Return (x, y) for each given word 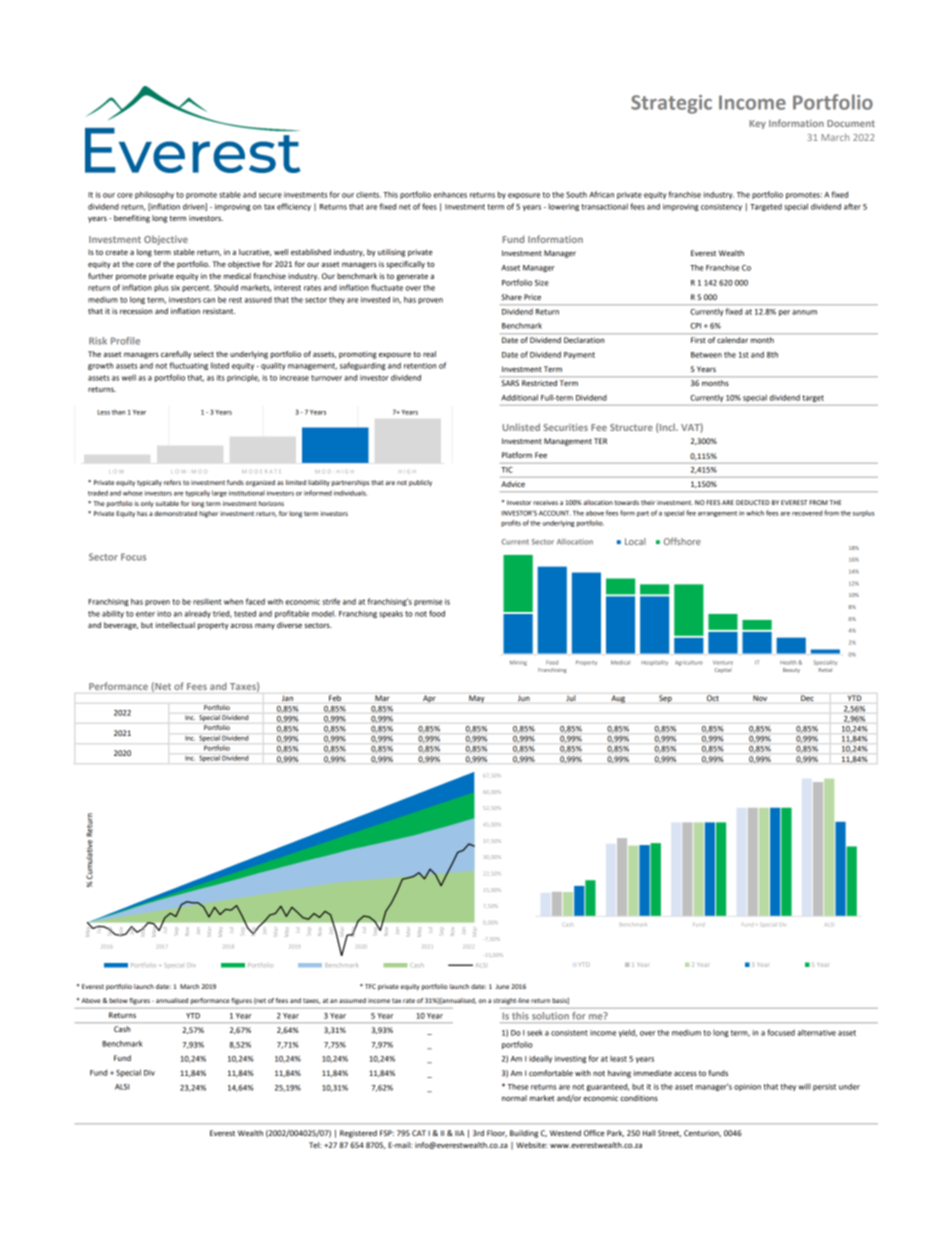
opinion (747, 1087)
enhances (450, 194)
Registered (358, 1134)
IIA (459, 1133)
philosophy (154, 195)
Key (757, 124)
